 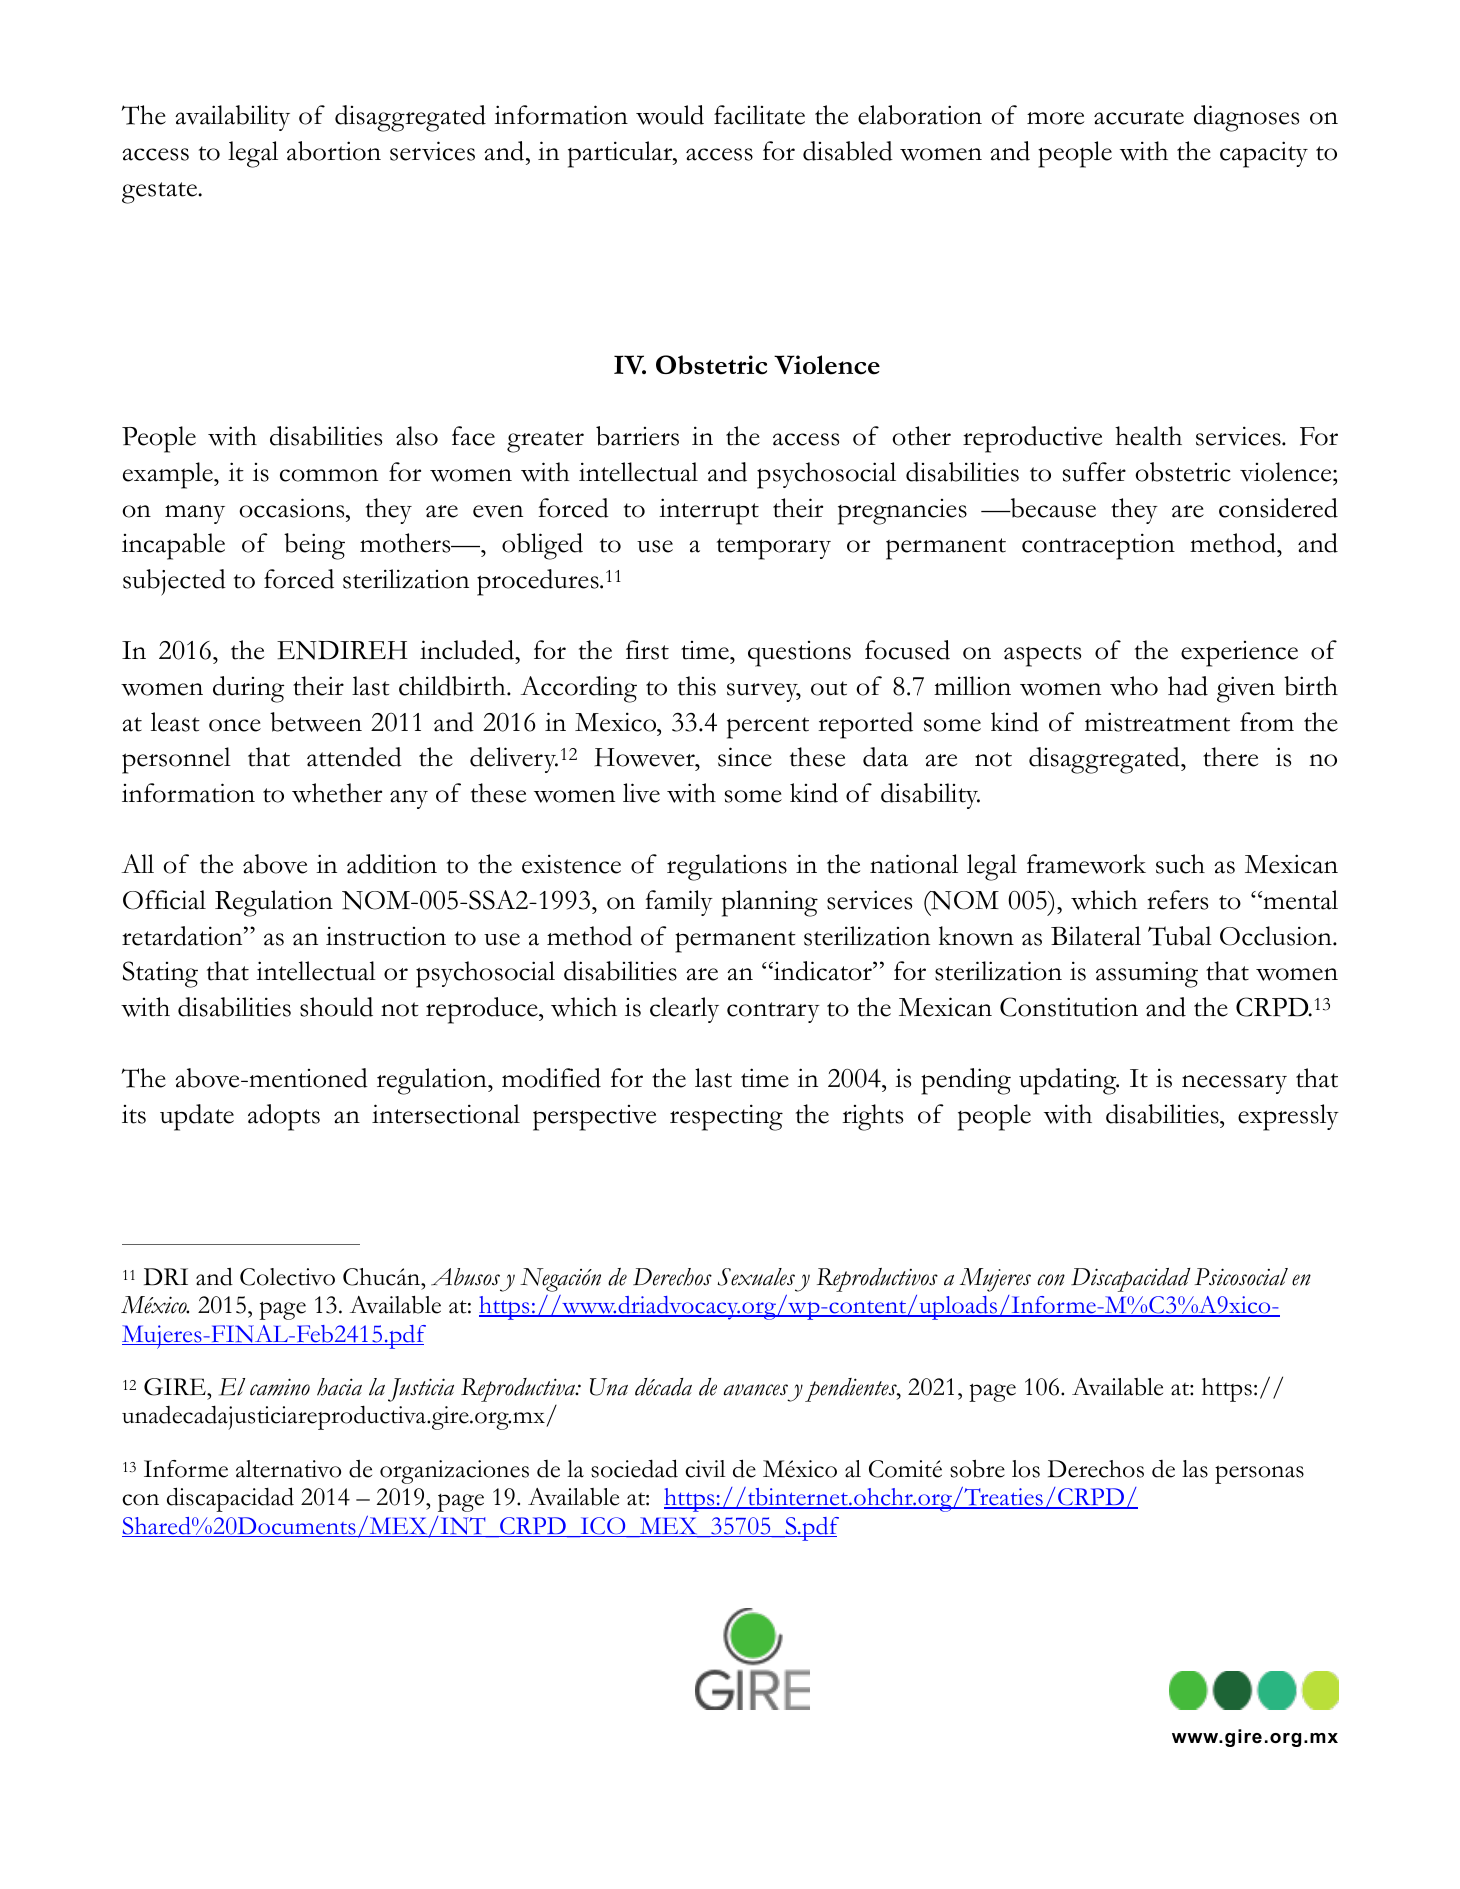 What do you see at coordinates (1139, 117) in the screenshot?
I see `accurate` at bounding box center [1139, 117].
